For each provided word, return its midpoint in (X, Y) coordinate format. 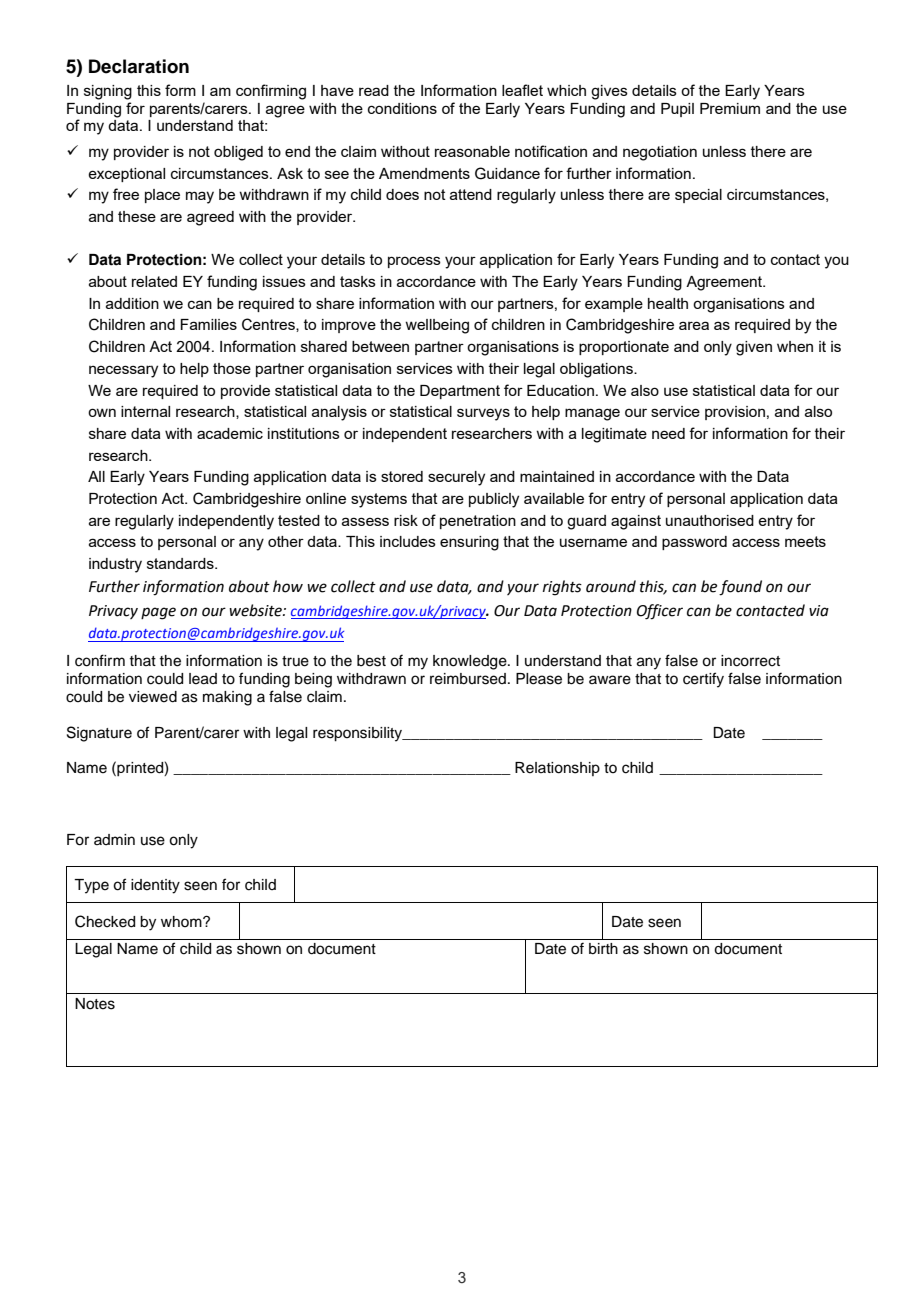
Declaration (139, 66)
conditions (402, 108)
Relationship (557, 769)
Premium (730, 108)
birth (603, 949)
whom (182, 921)
